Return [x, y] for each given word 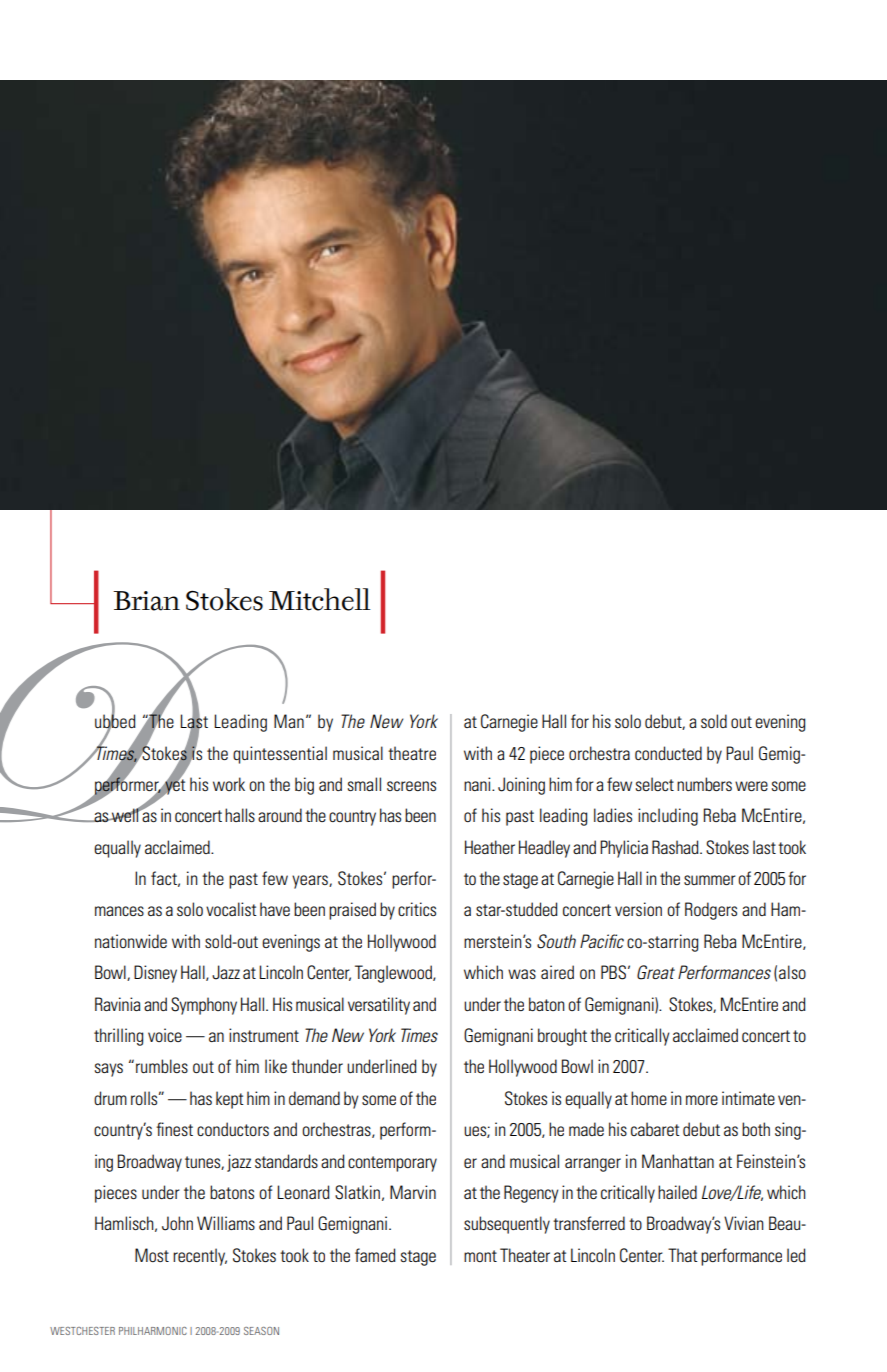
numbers [704, 784]
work [229, 784]
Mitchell [319, 599]
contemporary [392, 1164]
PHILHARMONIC [153, 1331]
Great [656, 972]
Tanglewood [394, 974]
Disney [155, 974]
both [756, 1129]
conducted [668, 753]
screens [411, 786]
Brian [146, 601]
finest [174, 1129]
